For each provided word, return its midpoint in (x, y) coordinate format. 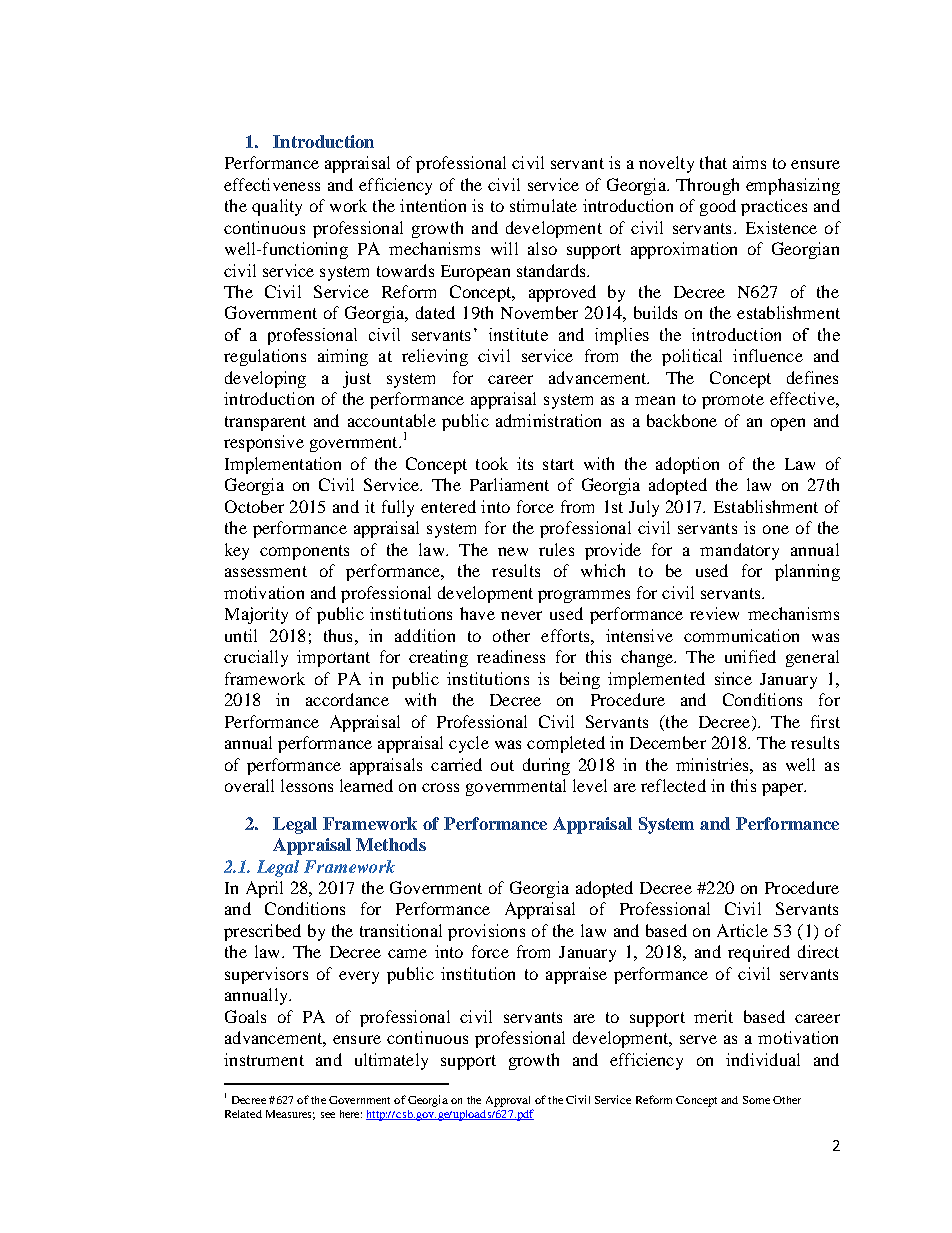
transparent (265, 423)
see (328, 1115)
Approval (508, 1101)
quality (277, 207)
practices (774, 207)
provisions (486, 932)
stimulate (543, 205)
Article (742, 930)
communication (741, 635)
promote (733, 401)
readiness (511, 656)
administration (548, 420)
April (264, 889)
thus (338, 635)
